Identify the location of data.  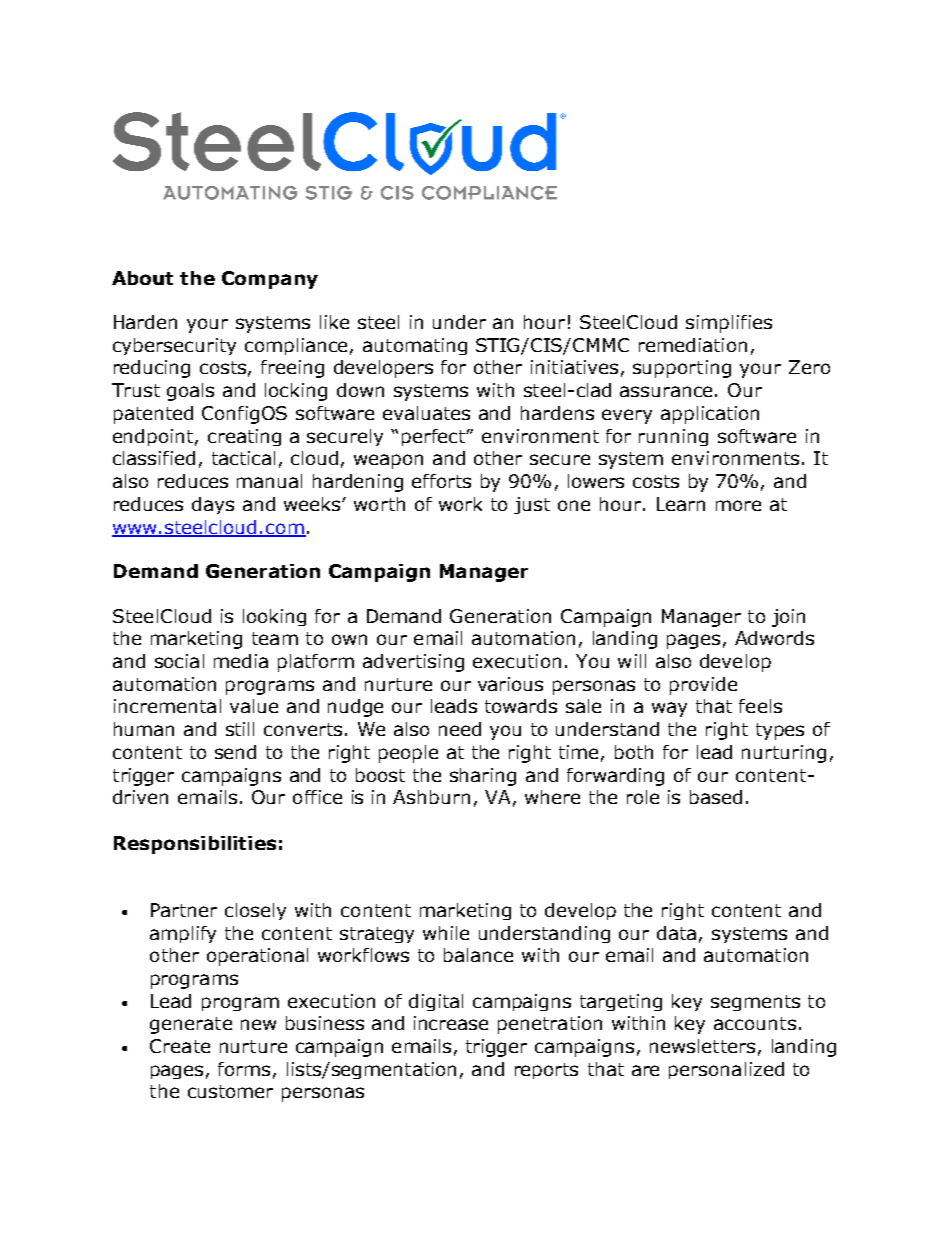
(676, 933).
